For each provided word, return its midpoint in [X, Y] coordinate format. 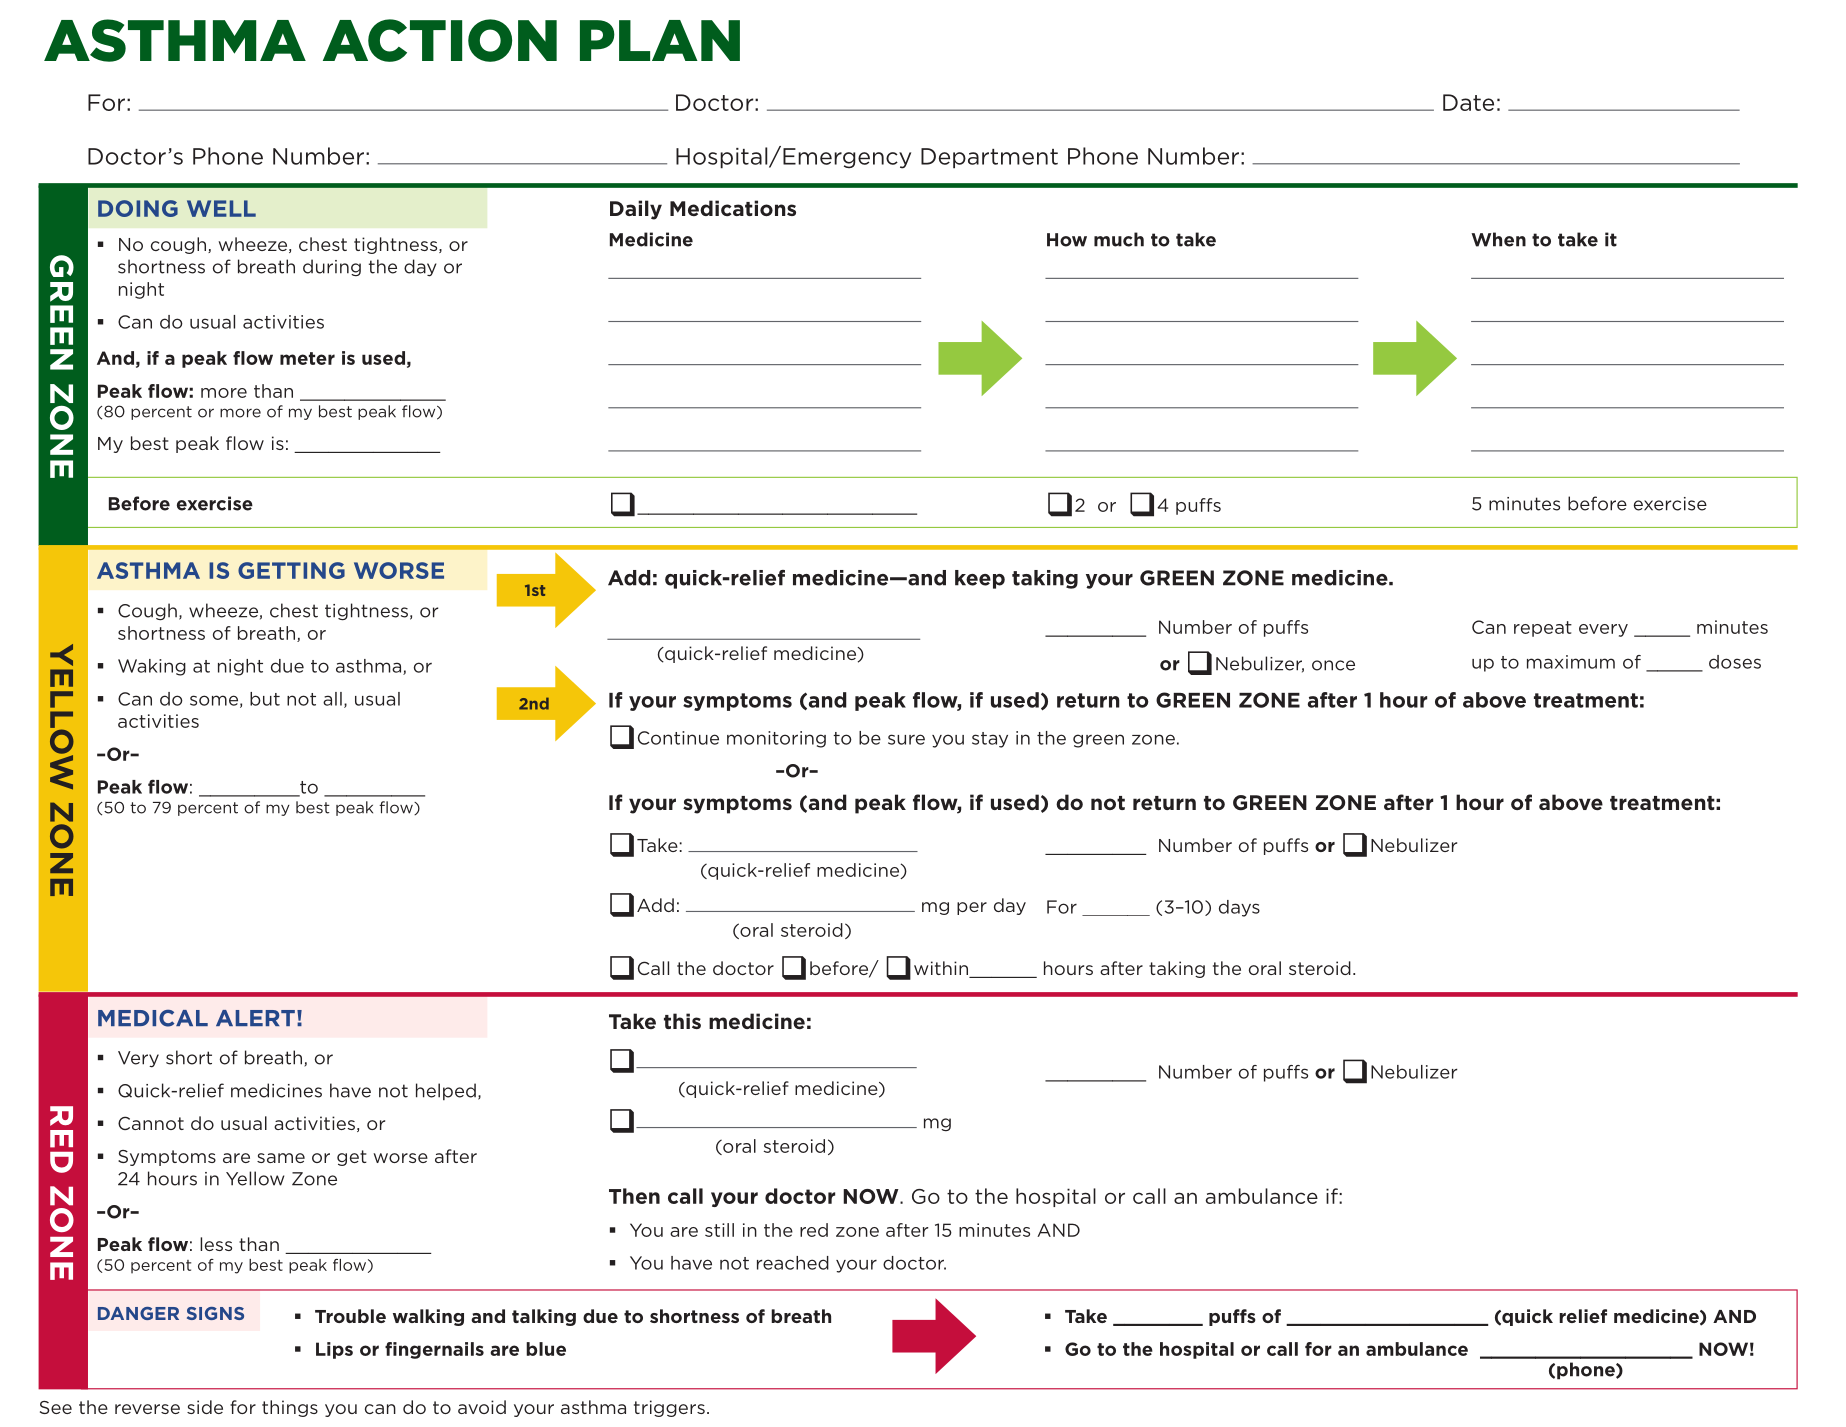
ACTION [440, 40]
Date [1468, 102]
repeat [1543, 629]
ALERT [255, 1018]
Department [989, 158]
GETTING [291, 570]
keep [980, 579]
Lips [334, 1350]
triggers [669, 1408]
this [682, 1021]
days [1239, 908]
